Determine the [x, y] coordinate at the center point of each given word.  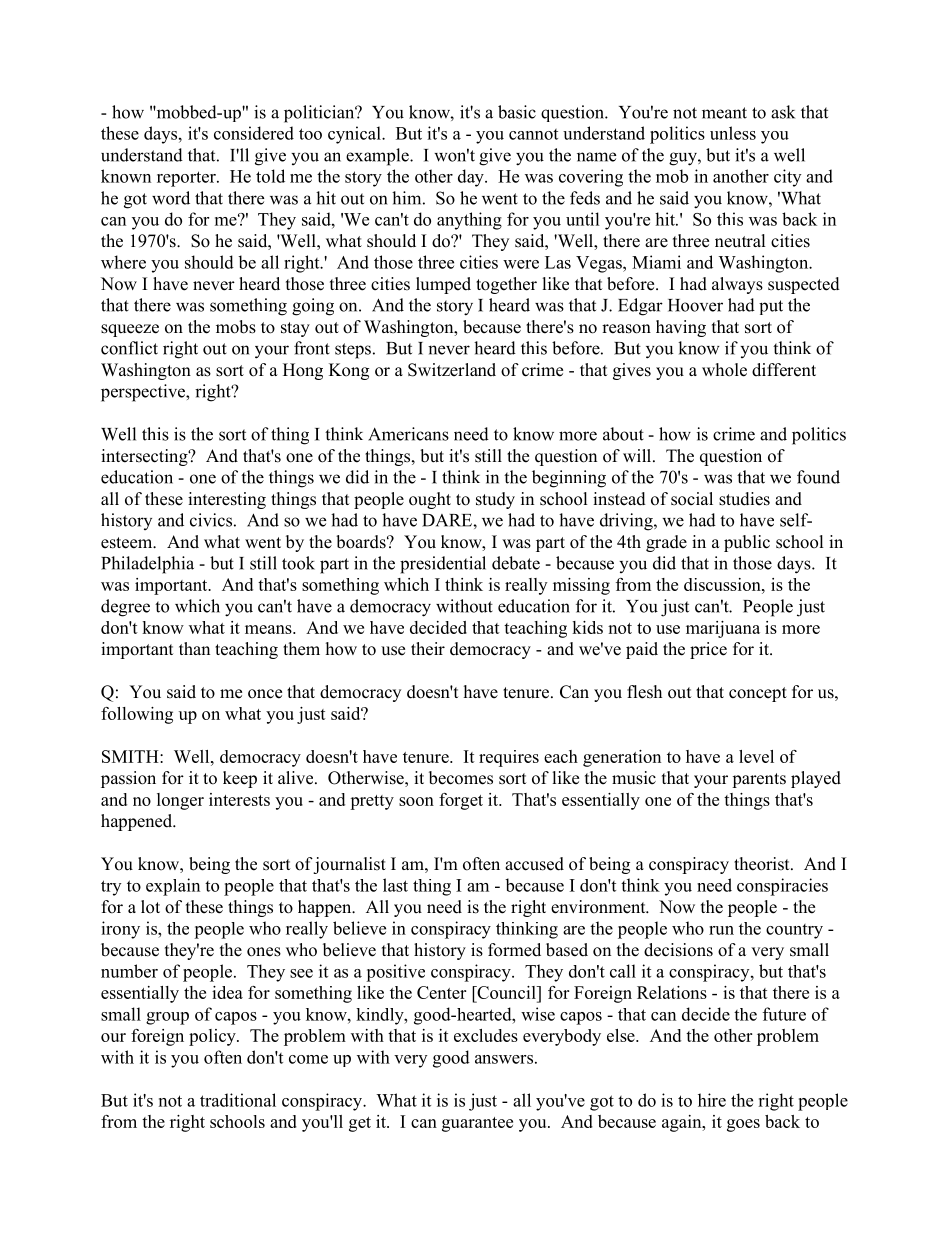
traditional [238, 1100]
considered [254, 133]
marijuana [723, 629]
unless [733, 133]
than [194, 648]
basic [517, 112]
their [428, 649]
